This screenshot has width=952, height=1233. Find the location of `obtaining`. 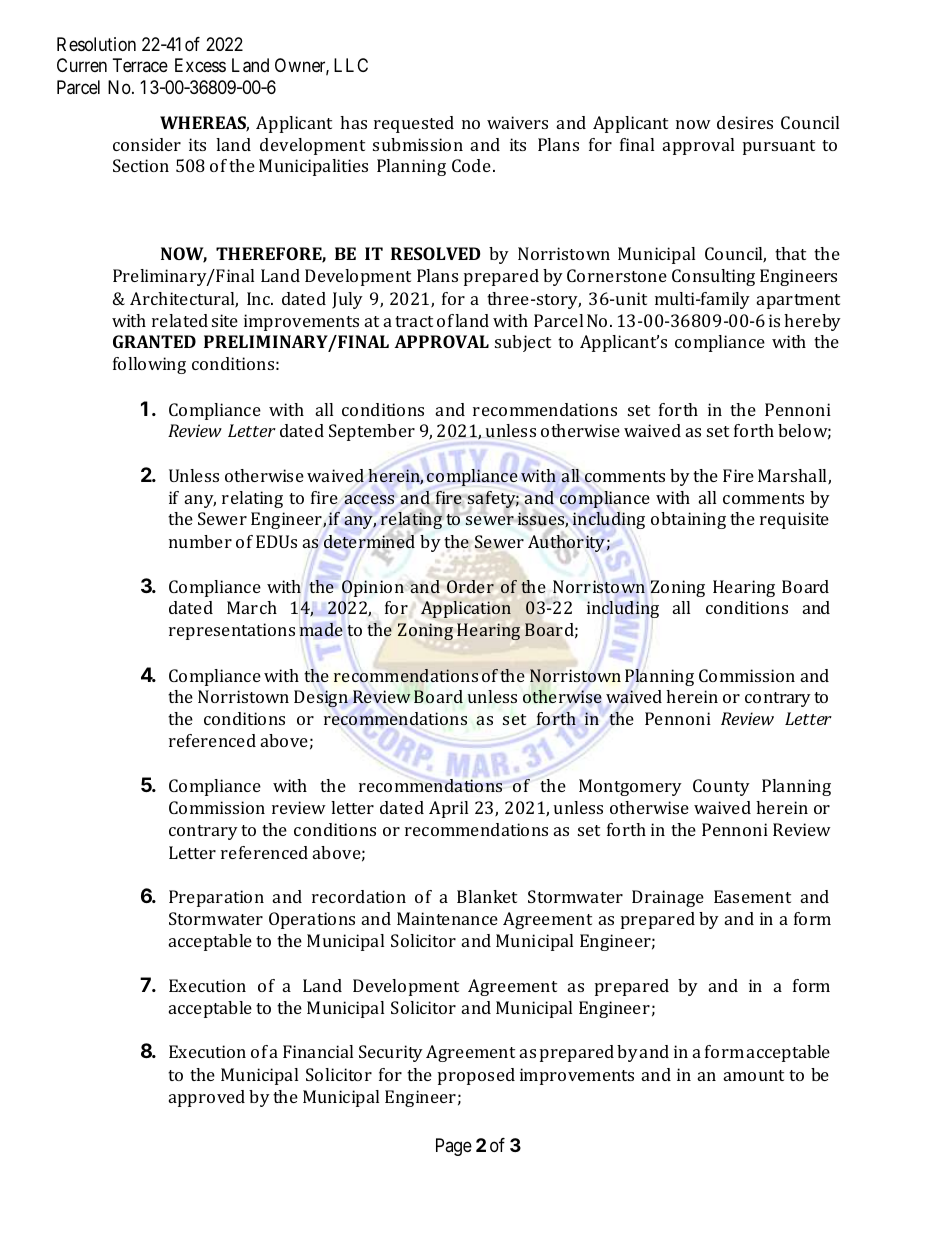

obtaining is located at coordinates (688, 520).
